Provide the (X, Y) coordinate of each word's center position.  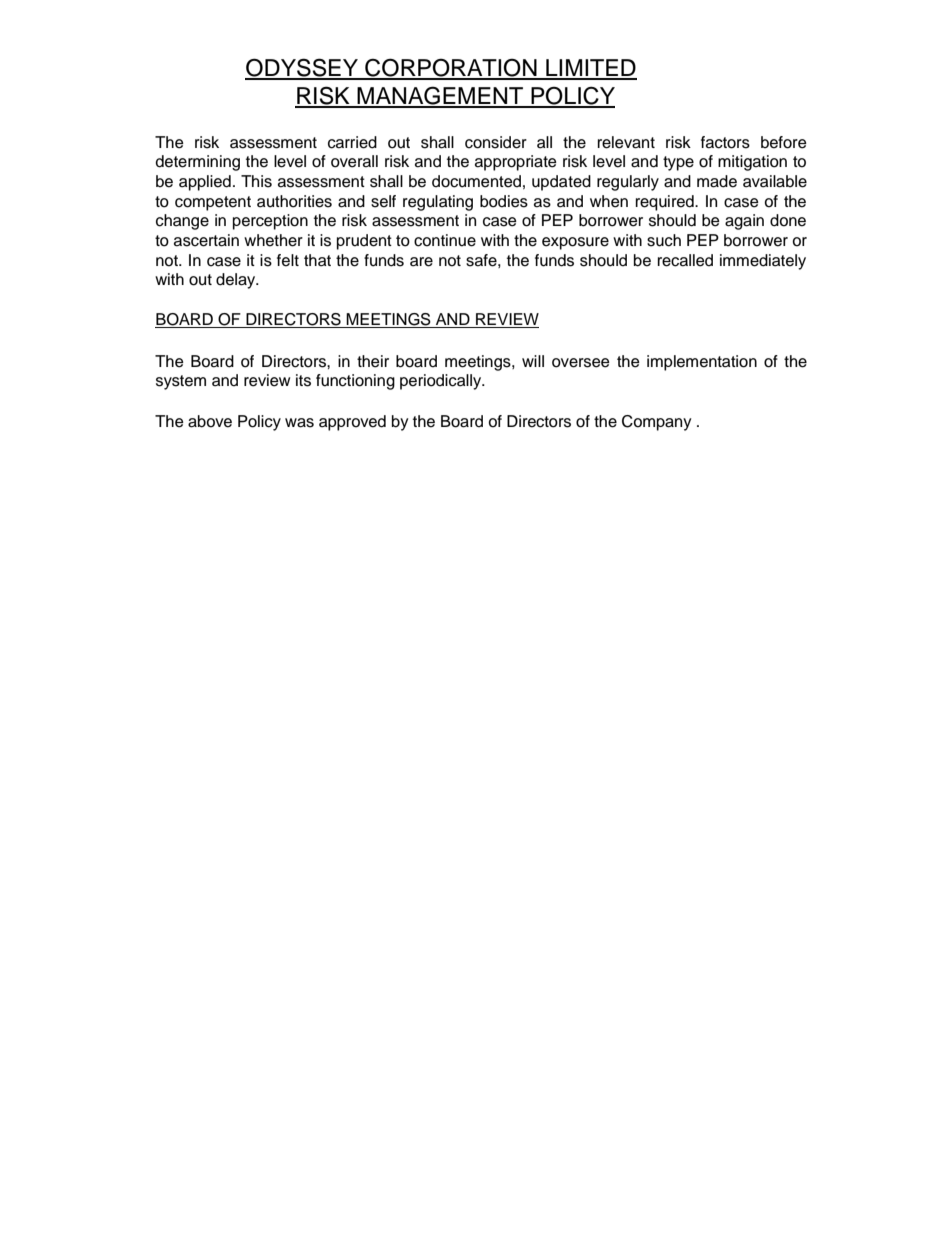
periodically (442, 382)
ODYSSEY (302, 68)
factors (725, 142)
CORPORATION (451, 68)
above (210, 421)
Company (656, 423)
